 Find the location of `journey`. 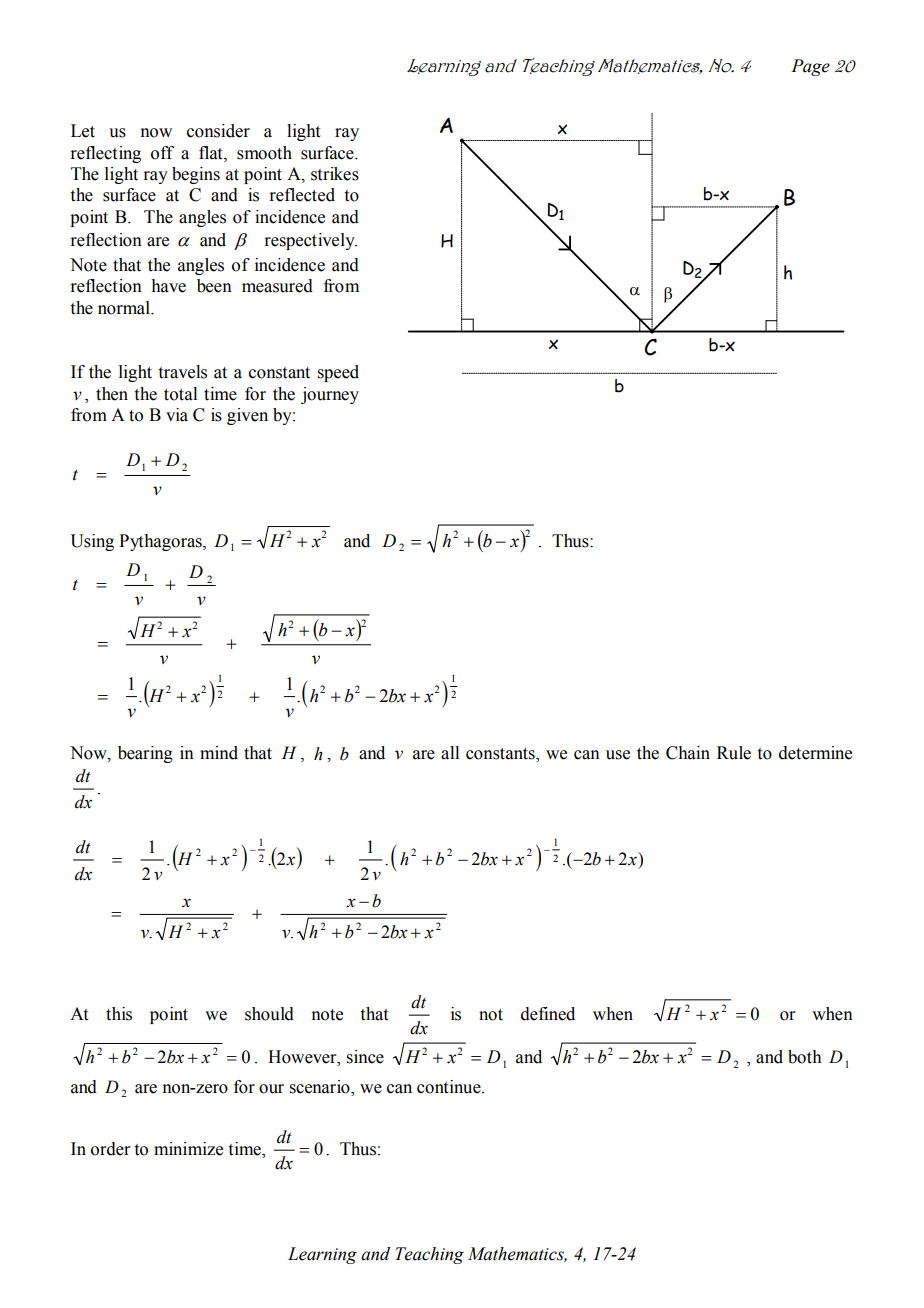

journey is located at coordinates (330, 395).
